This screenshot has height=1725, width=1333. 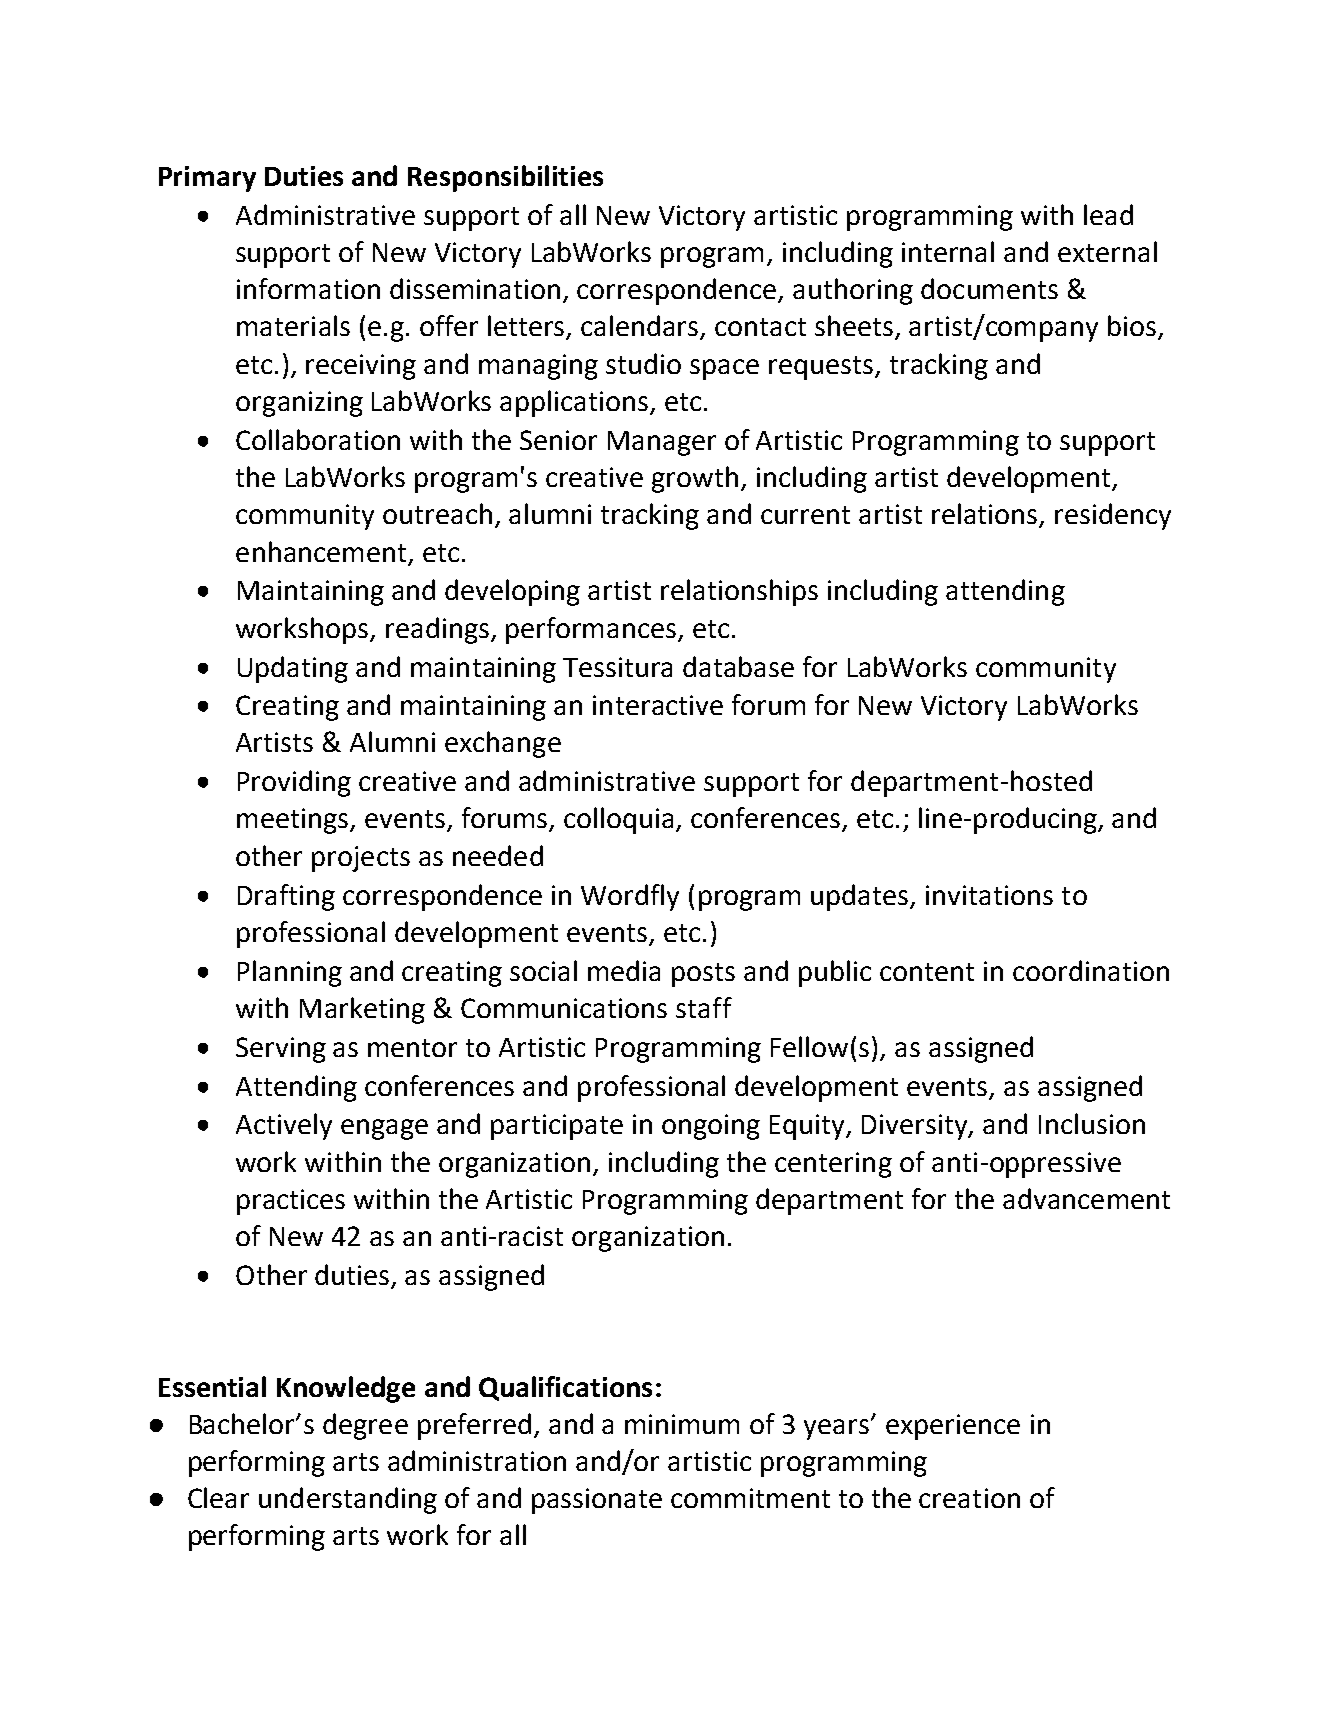 What do you see at coordinates (592, 630) in the screenshot?
I see `performances` at bounding box center [592, 630].
